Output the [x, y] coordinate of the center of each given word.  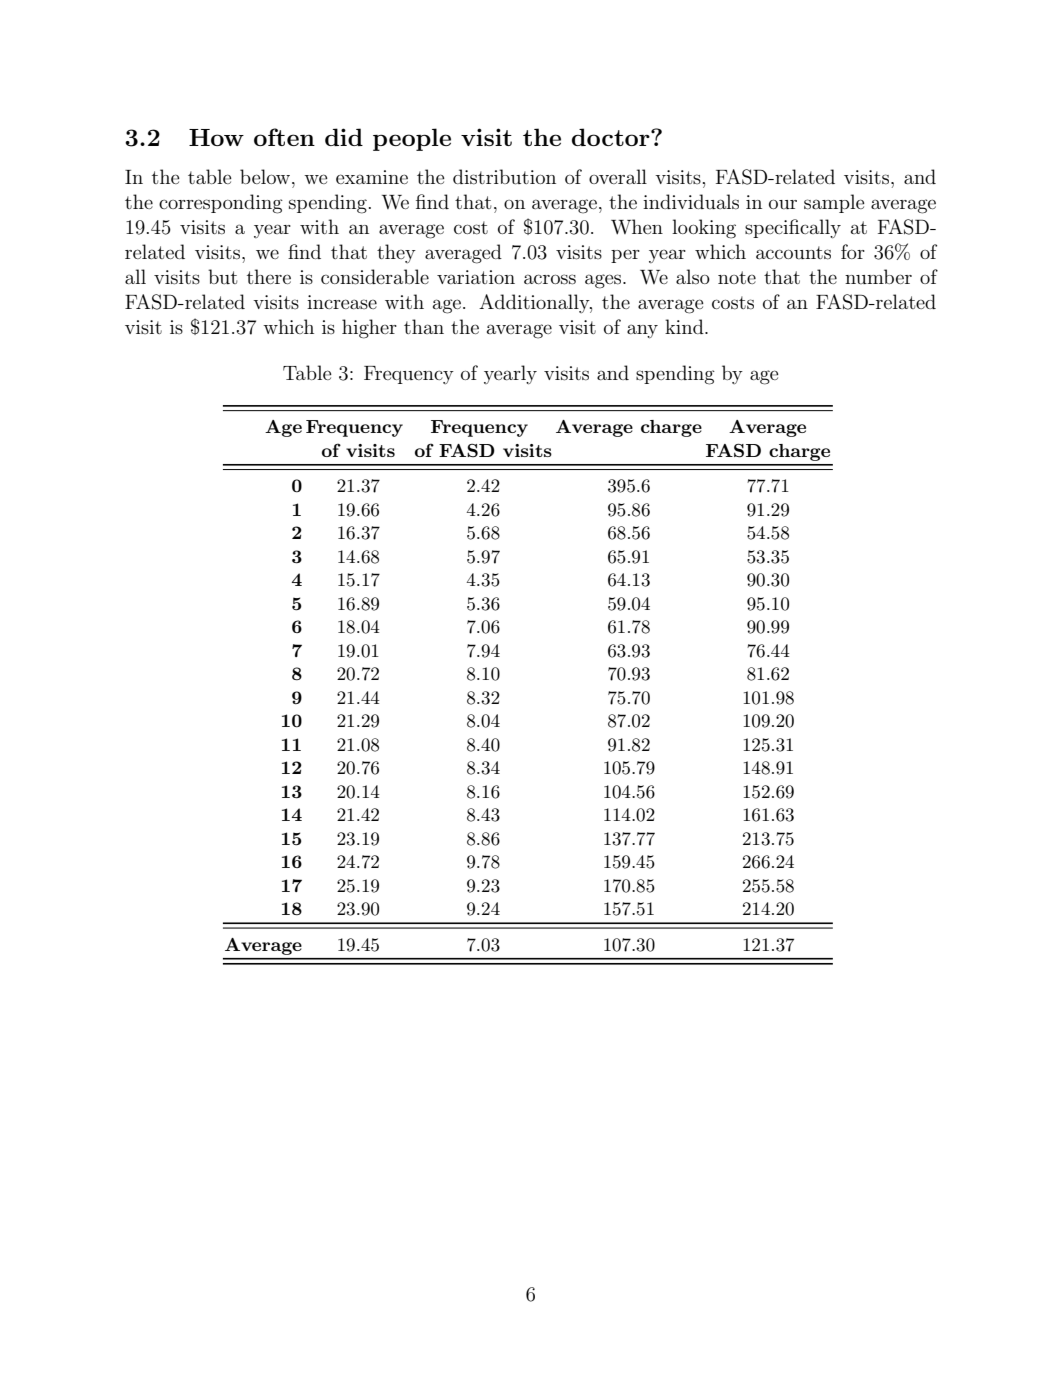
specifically [793, 229]
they [396, 253]
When [637, 227]
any [642, 331]
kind [685, 326]
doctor [612, 137]
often [284, 137]
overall [618, 176]
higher [369, 329]
